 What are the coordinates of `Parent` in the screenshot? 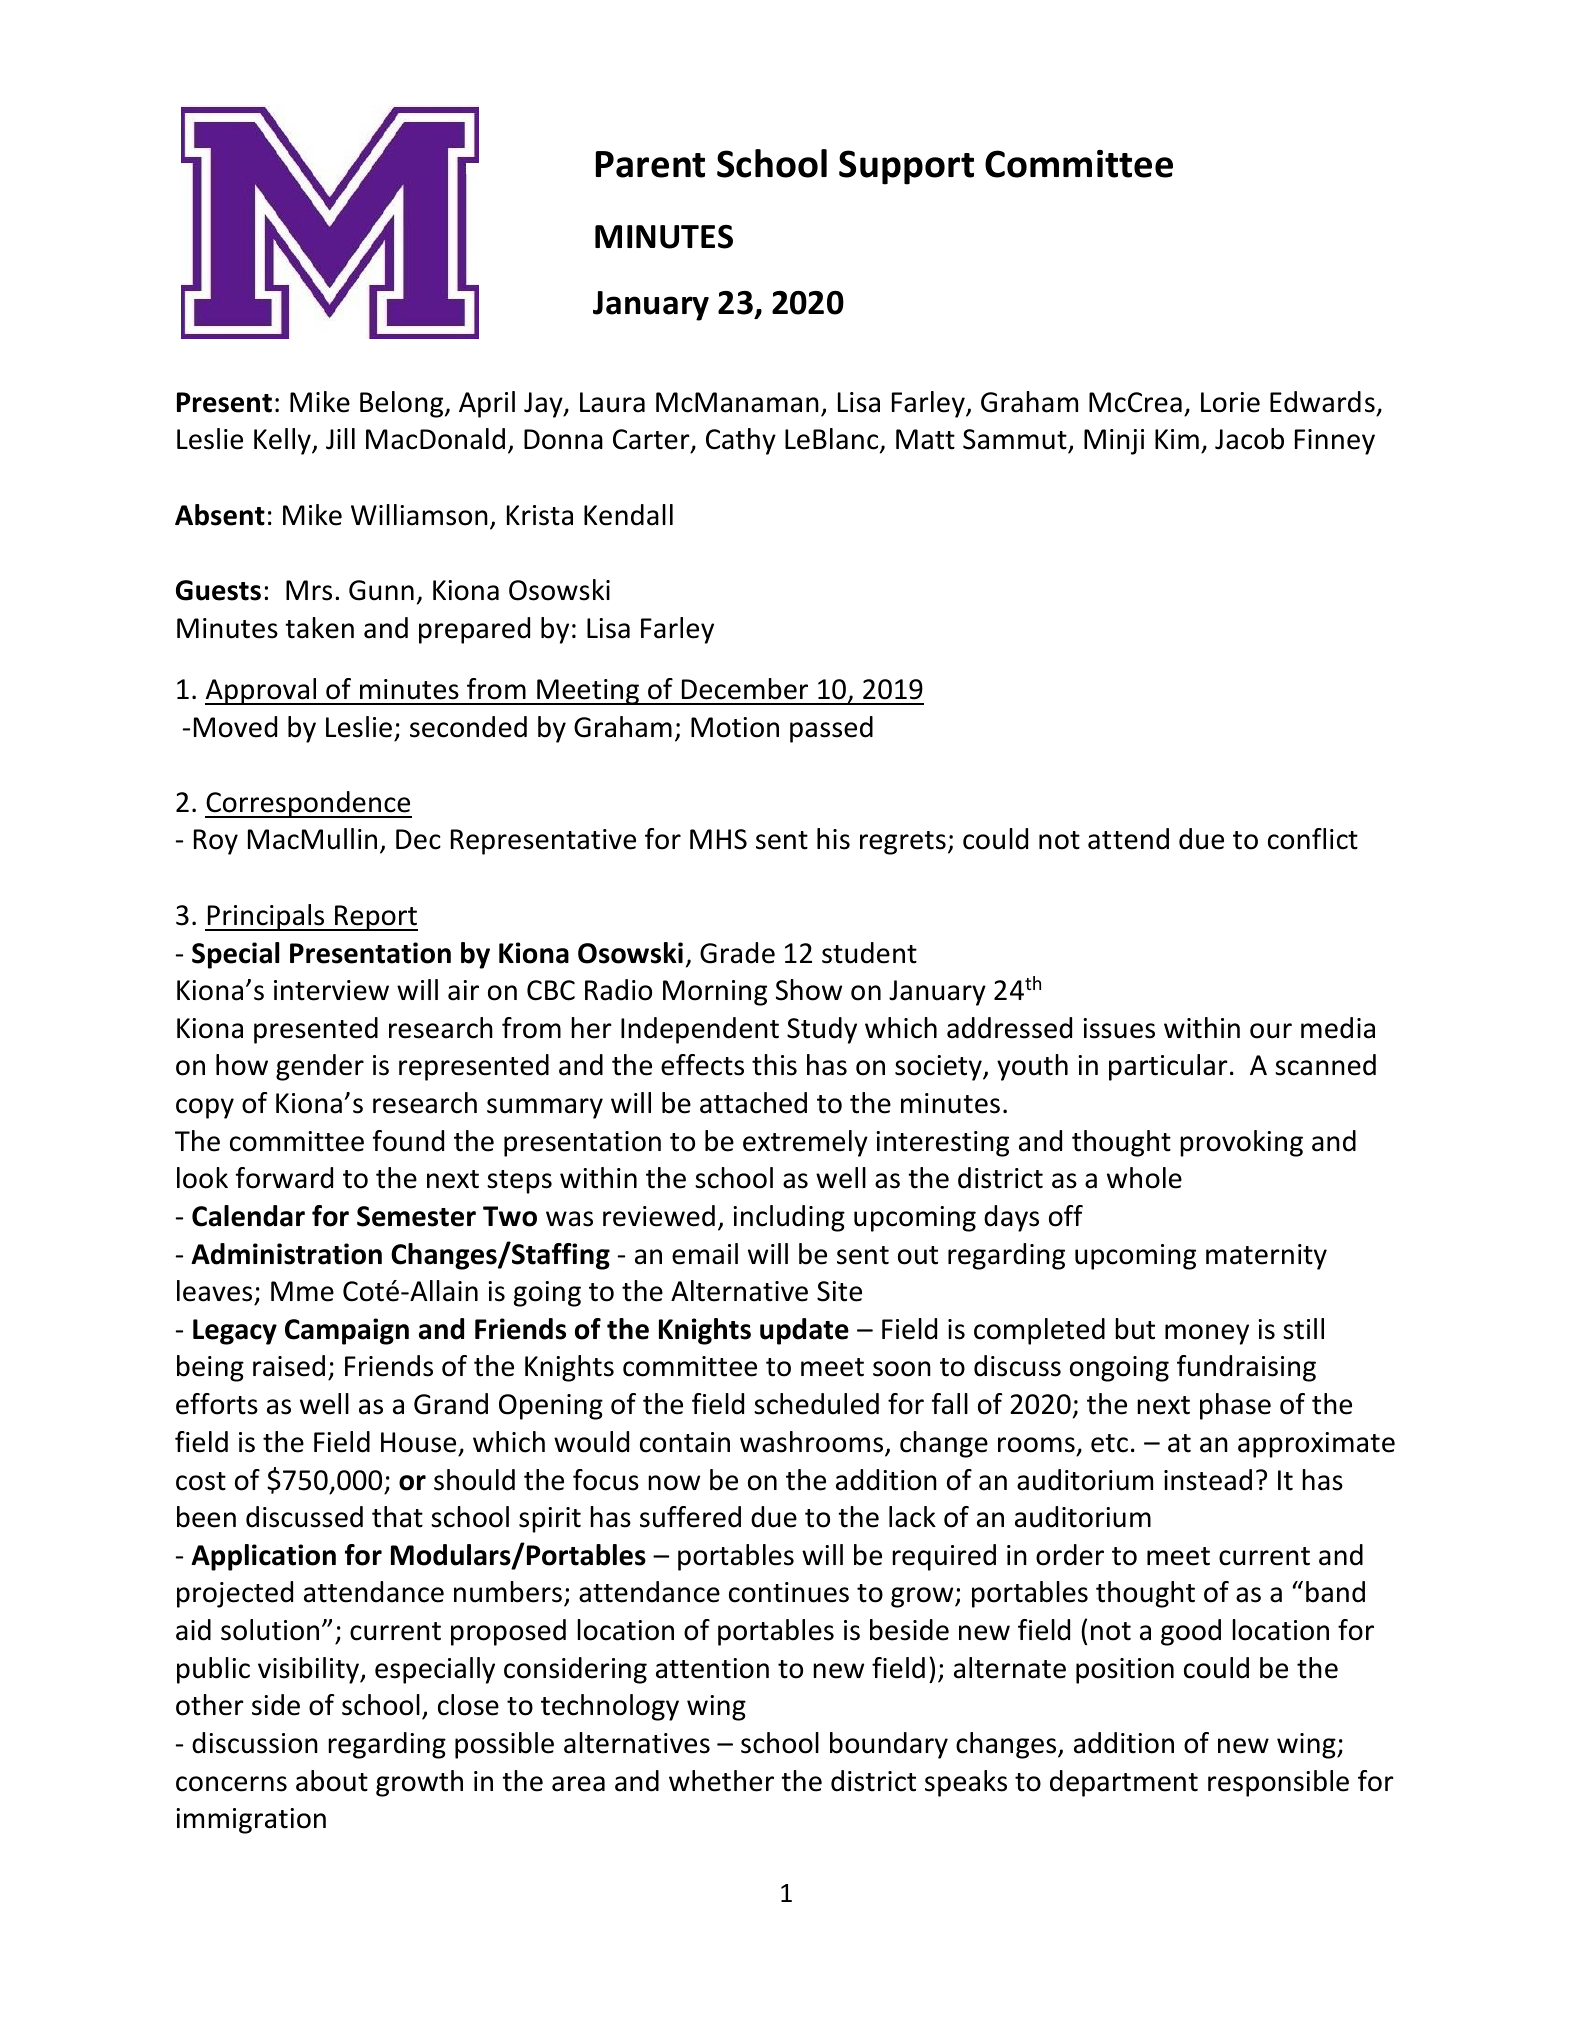 It's located at (650, 164).
